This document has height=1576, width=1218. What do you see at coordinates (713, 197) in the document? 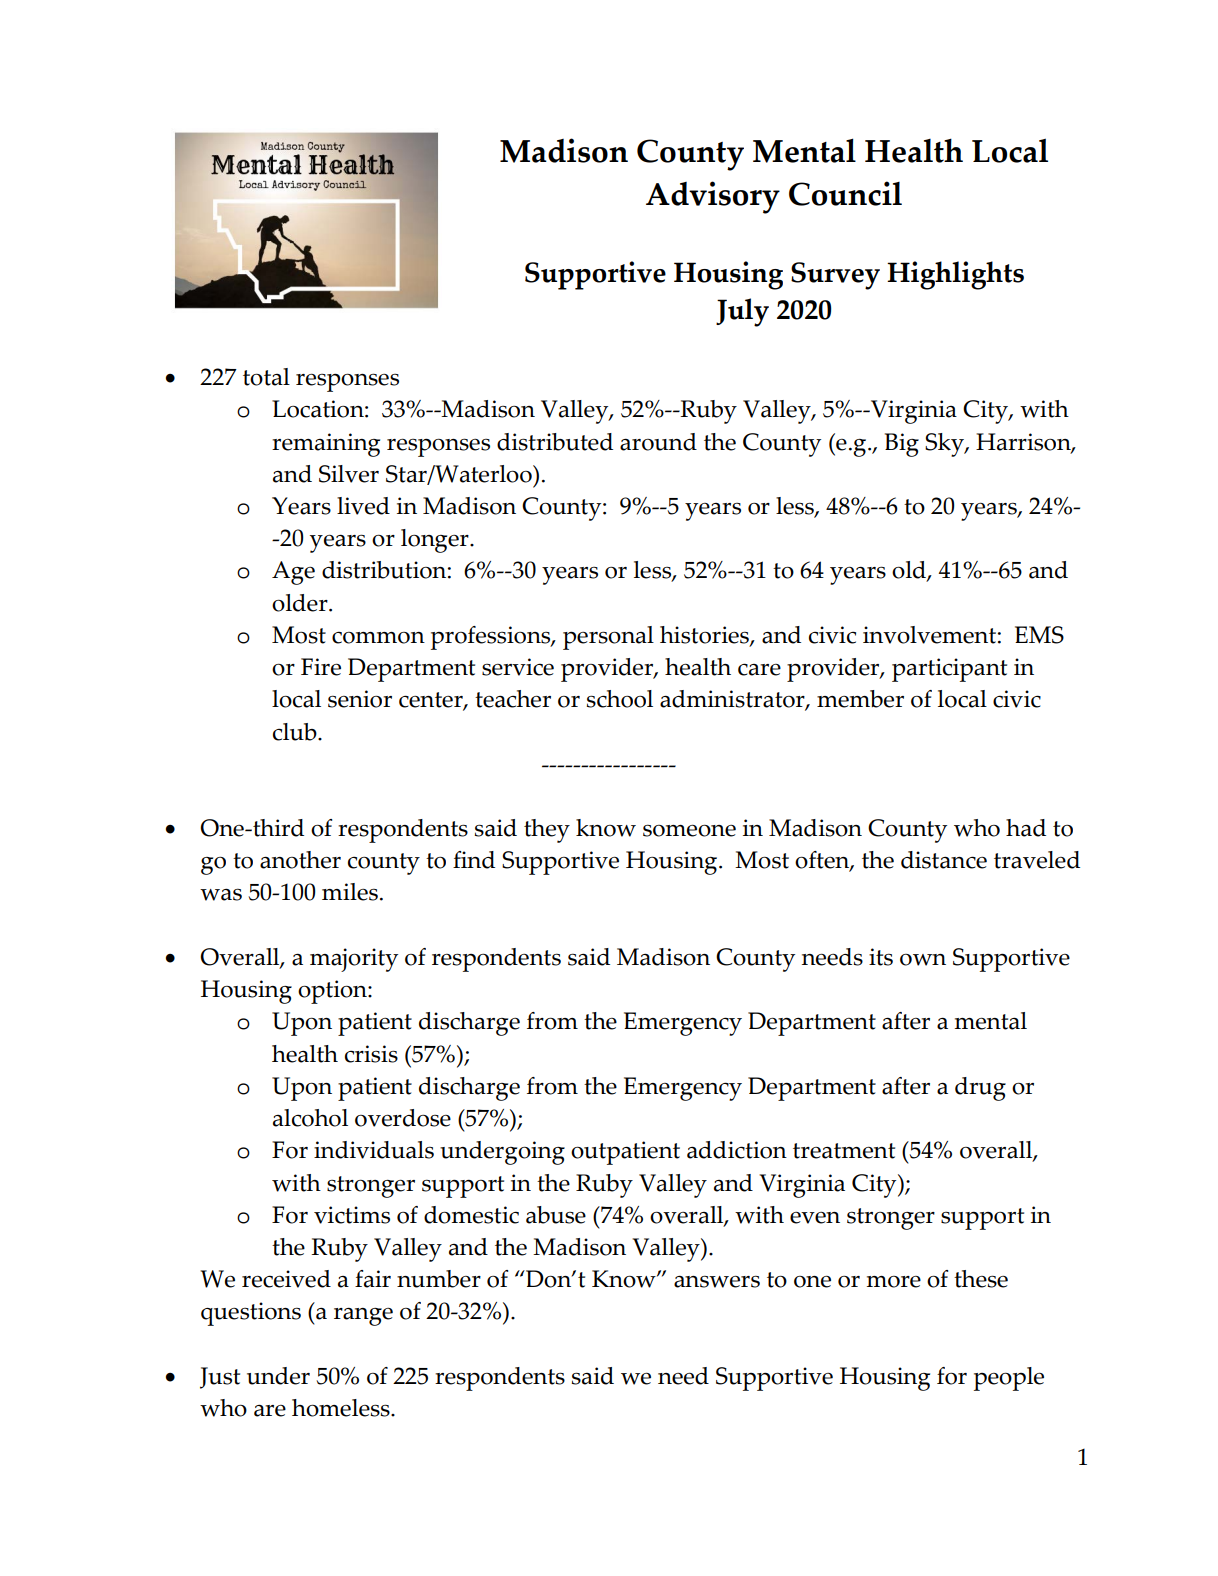
I see `Advisory` at bounding box center [713, 197].
